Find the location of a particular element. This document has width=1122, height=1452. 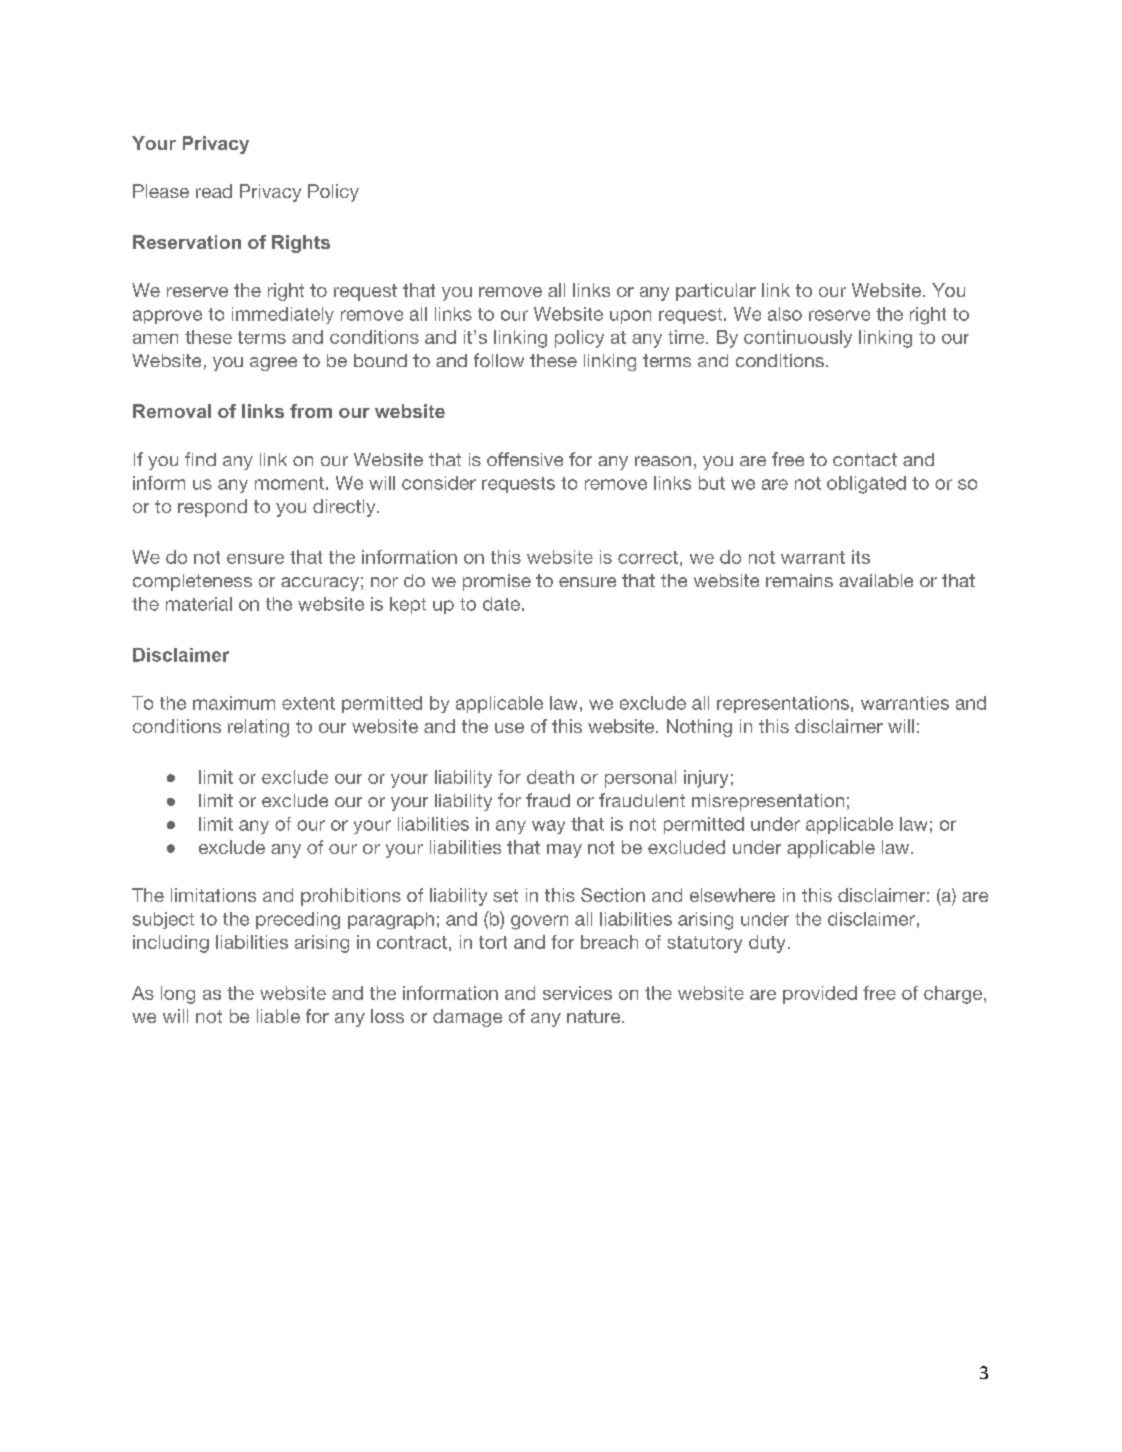

upon is located at coordinates (630, 317).
